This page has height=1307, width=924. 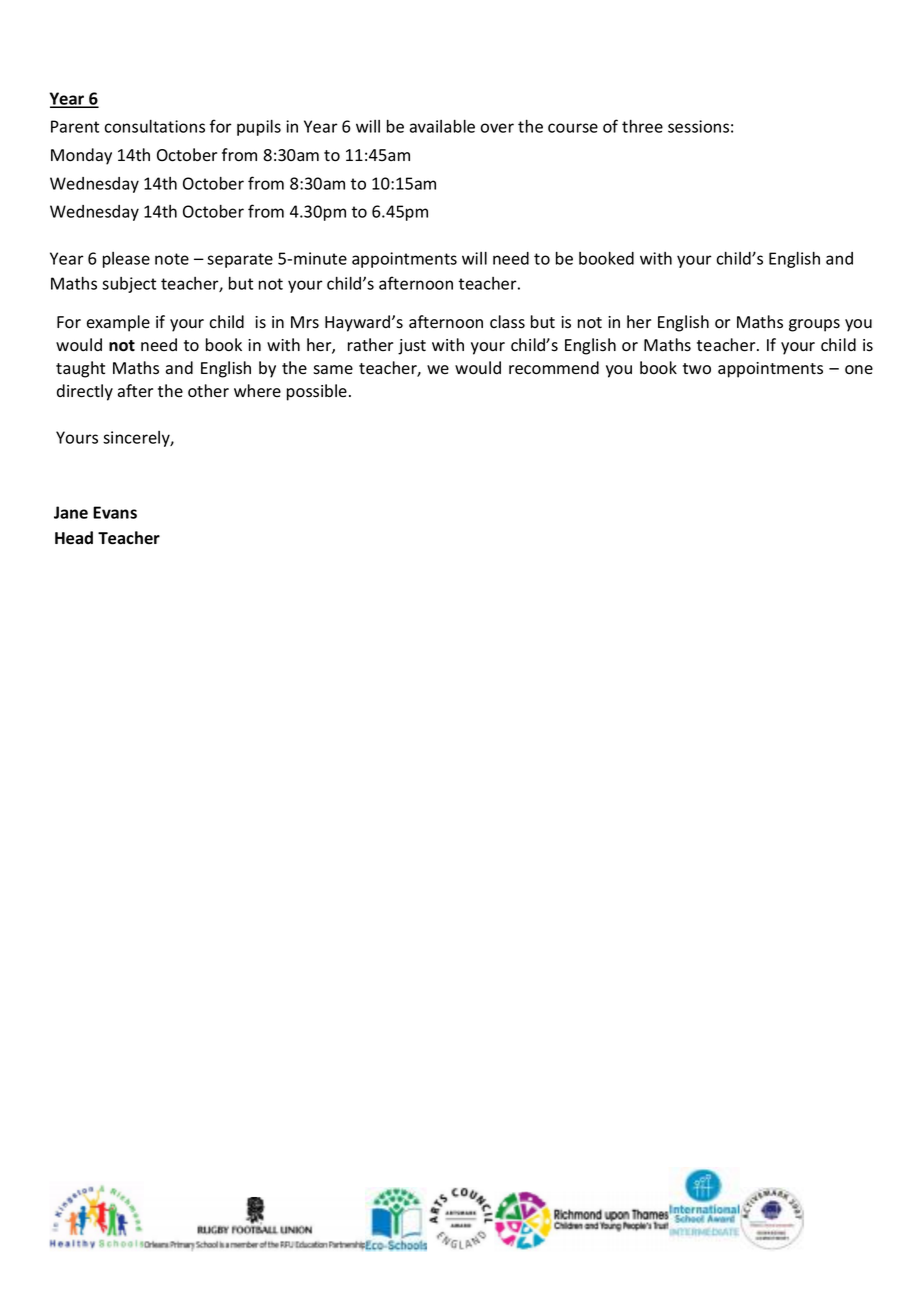 What do you see at coordinates (497, 128) in the page?
I see `over` at bounding box center [497, 128].
